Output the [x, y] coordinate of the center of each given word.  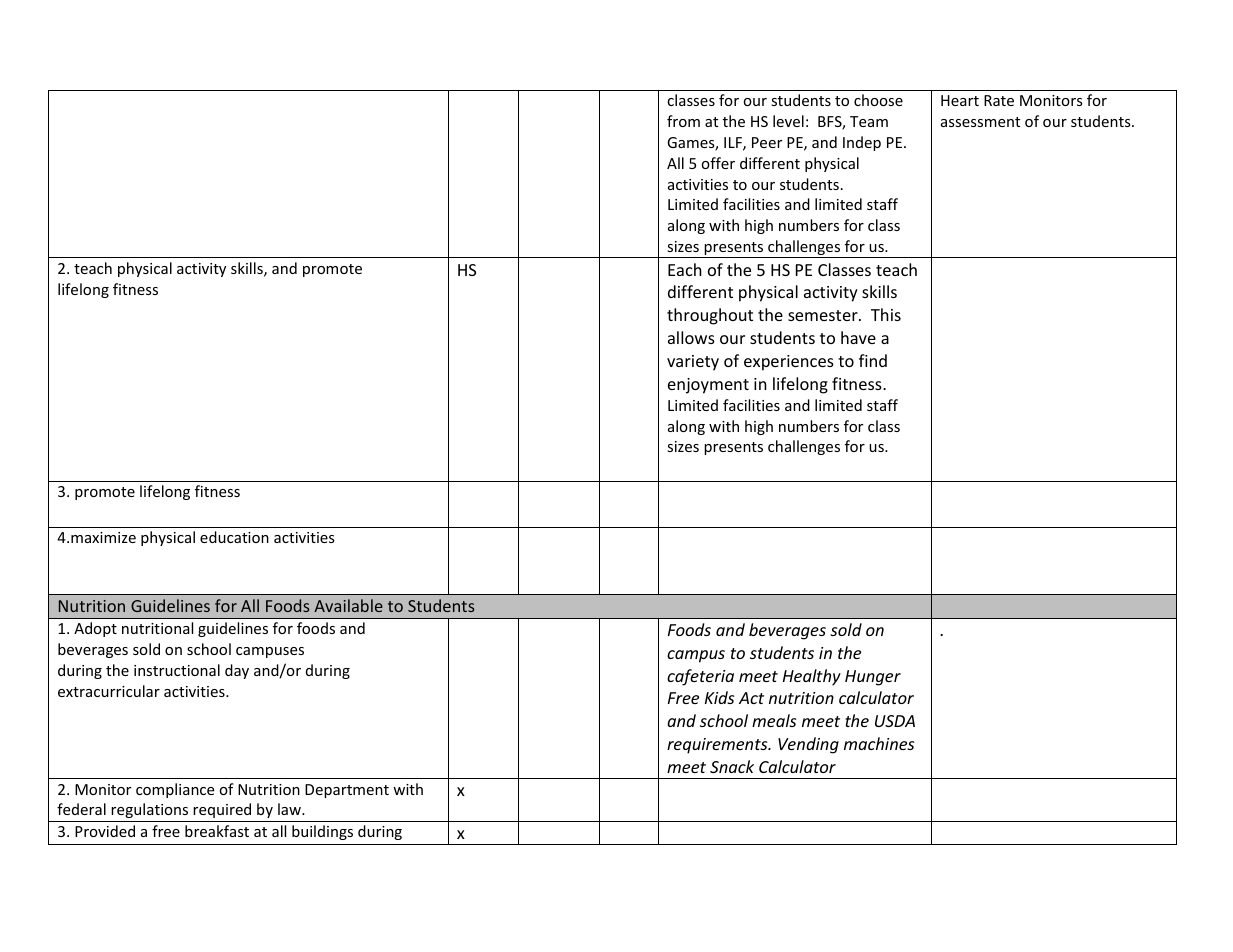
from [683, 121]
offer [718, 163]
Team [869, 121]
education [234, 537]
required [222, 810]
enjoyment [708, 386]
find [873, 360]
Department [347, 791]
